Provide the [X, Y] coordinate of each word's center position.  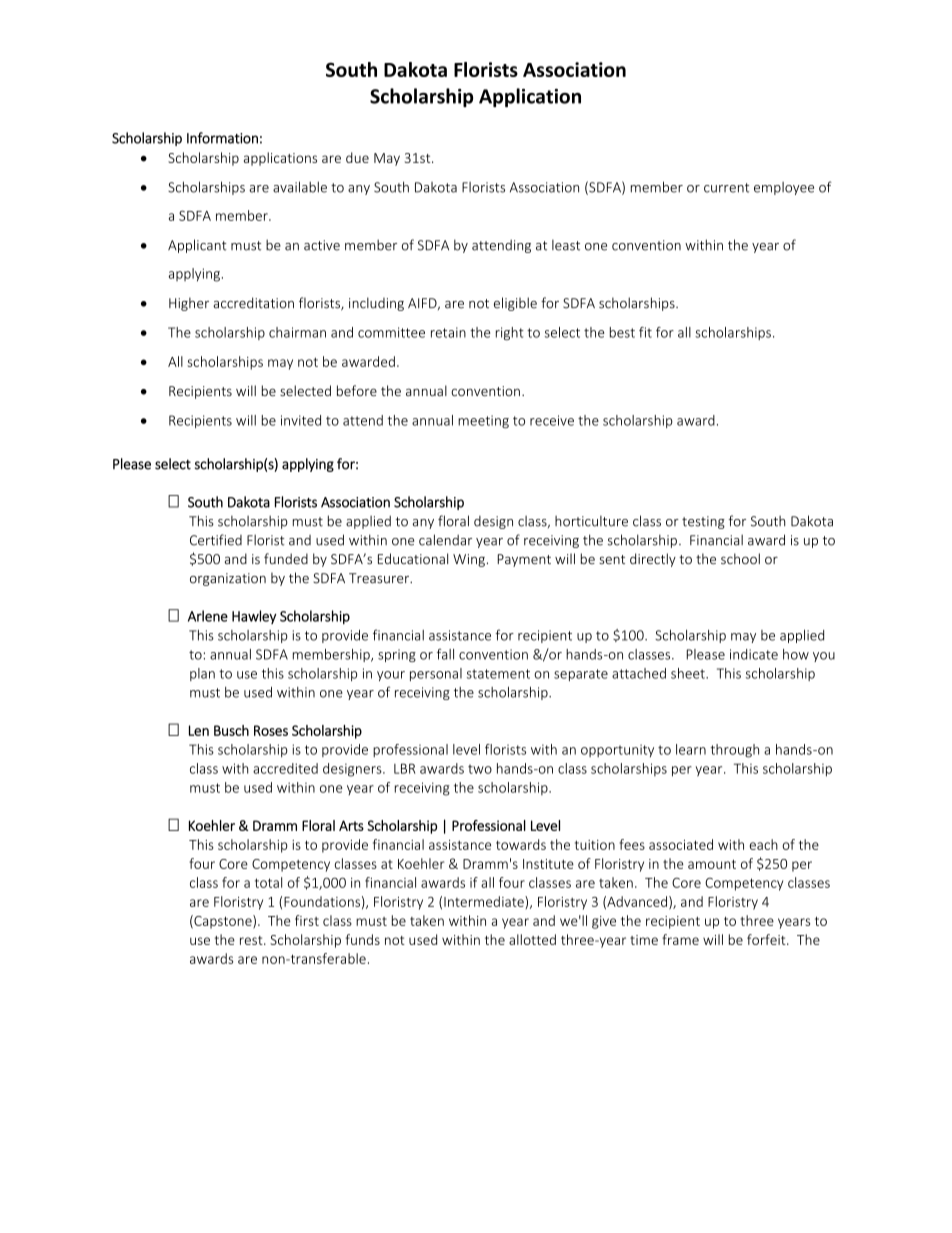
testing [703, 522]
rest [252, 940]
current [726, 188]
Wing [469, 560]
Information [222, 138]
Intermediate [485, 901]
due [357, 157]
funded [286, 558]
